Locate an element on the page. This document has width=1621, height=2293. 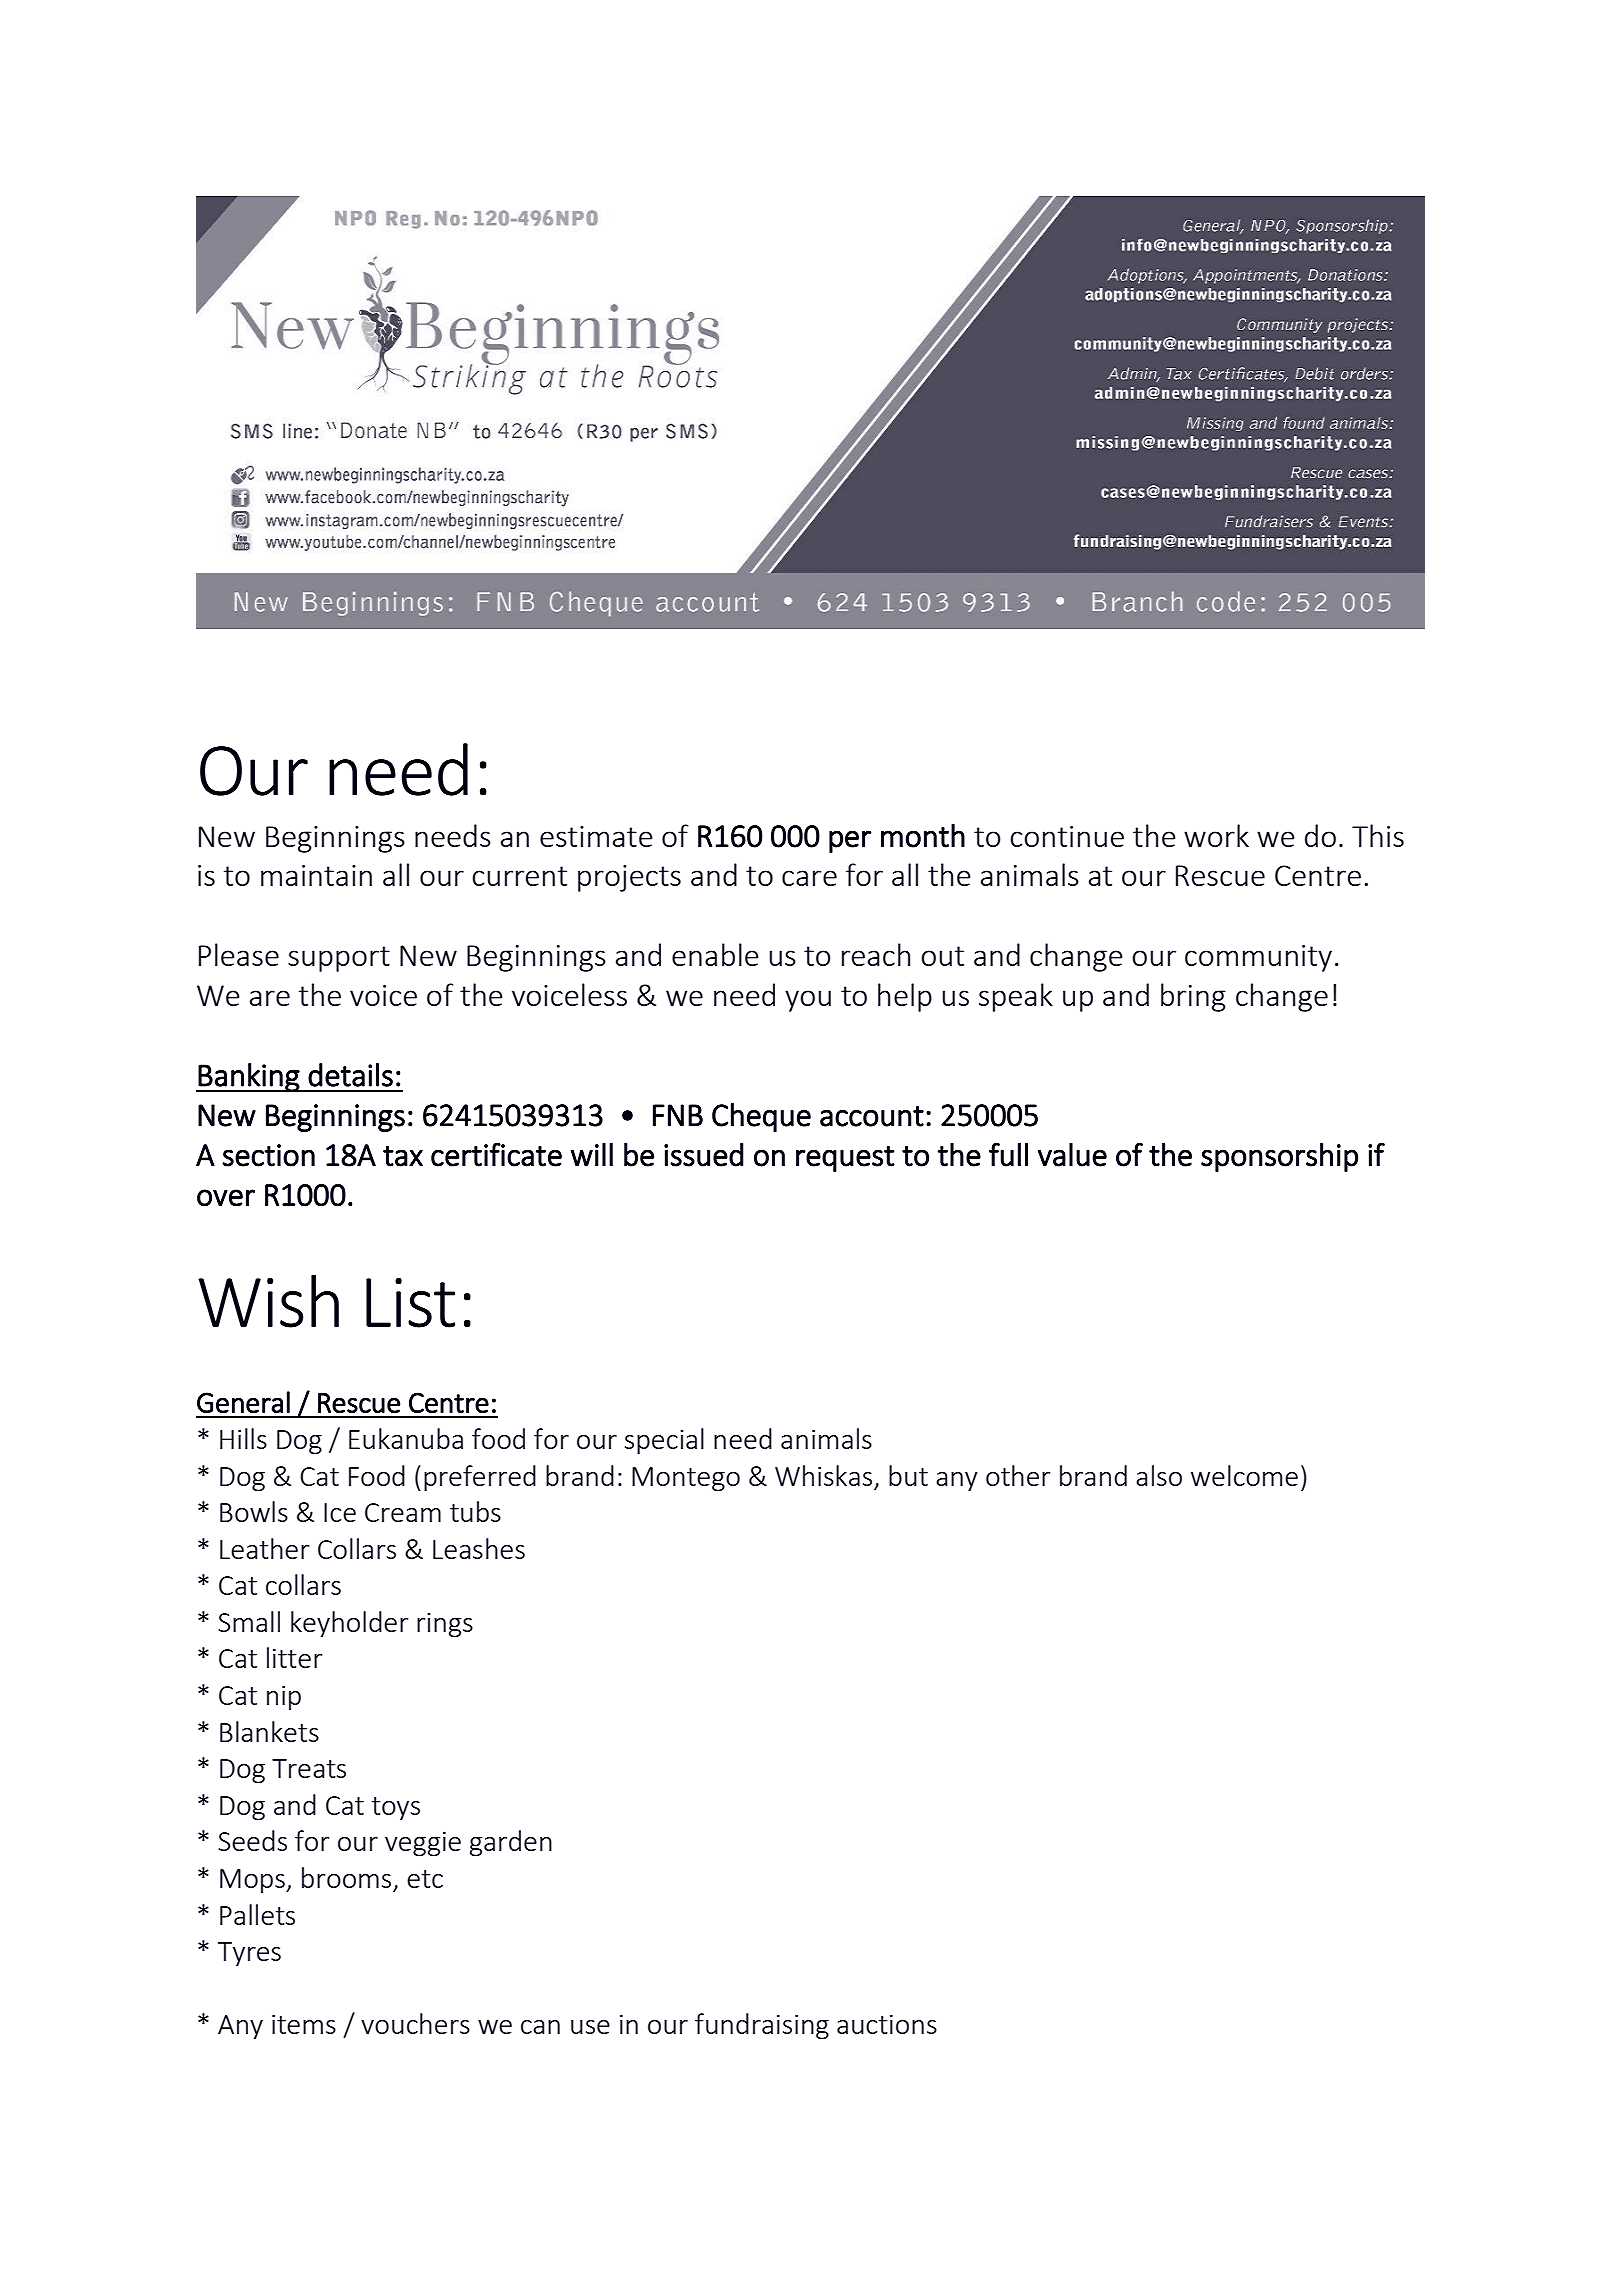
maintain is located at coordinates (316, 875).
